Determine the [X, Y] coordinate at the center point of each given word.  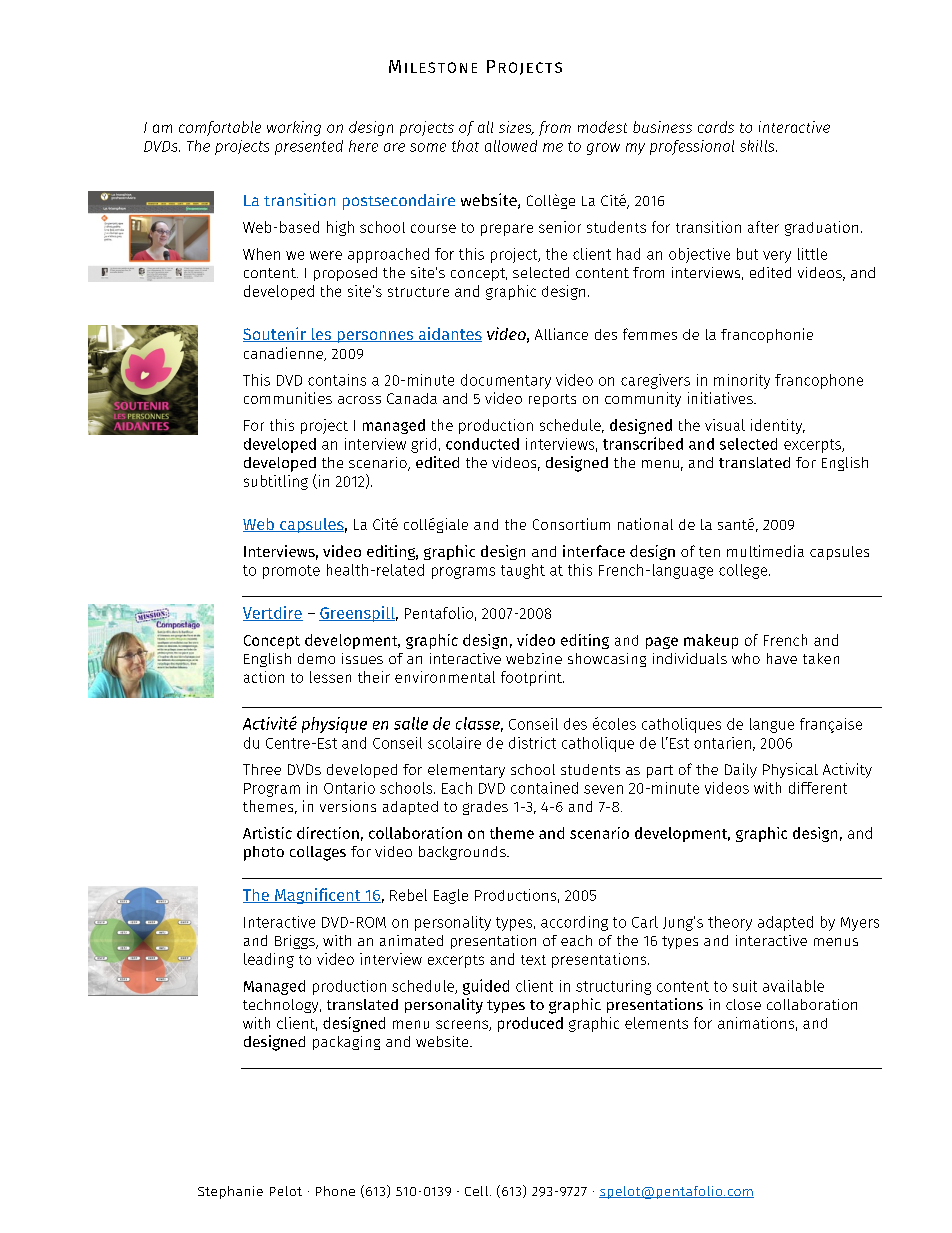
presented [309, 147]
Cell [476, 1191]
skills [758, 146]
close [743, 1004]
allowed [511, 146]
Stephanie [230, 1192]
